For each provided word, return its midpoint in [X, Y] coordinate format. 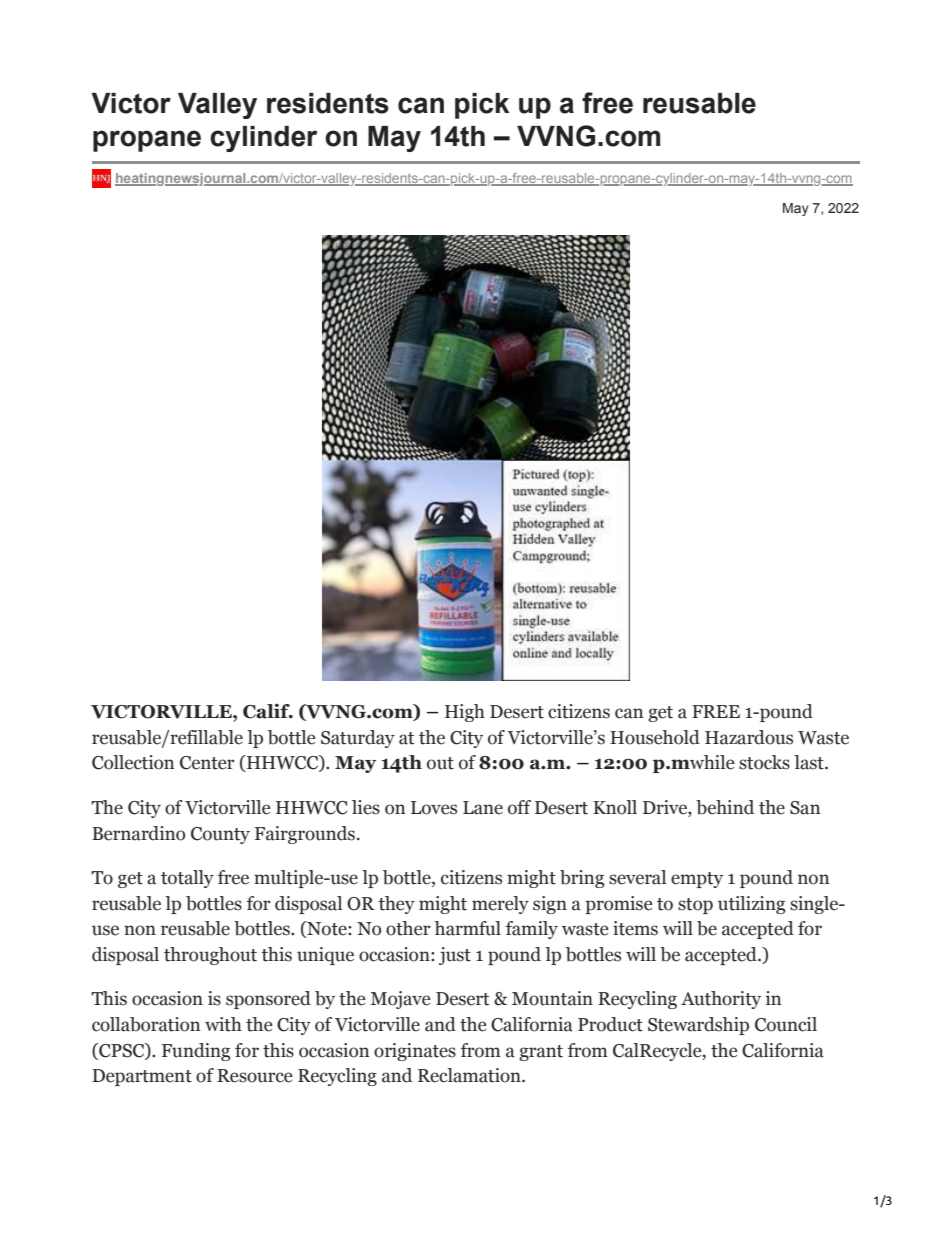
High [465, 713]
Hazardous [749, 737]
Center [207, 763]
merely [500, 905]
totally [187, 879]
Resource [254, 1076]
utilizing [751, 905]
